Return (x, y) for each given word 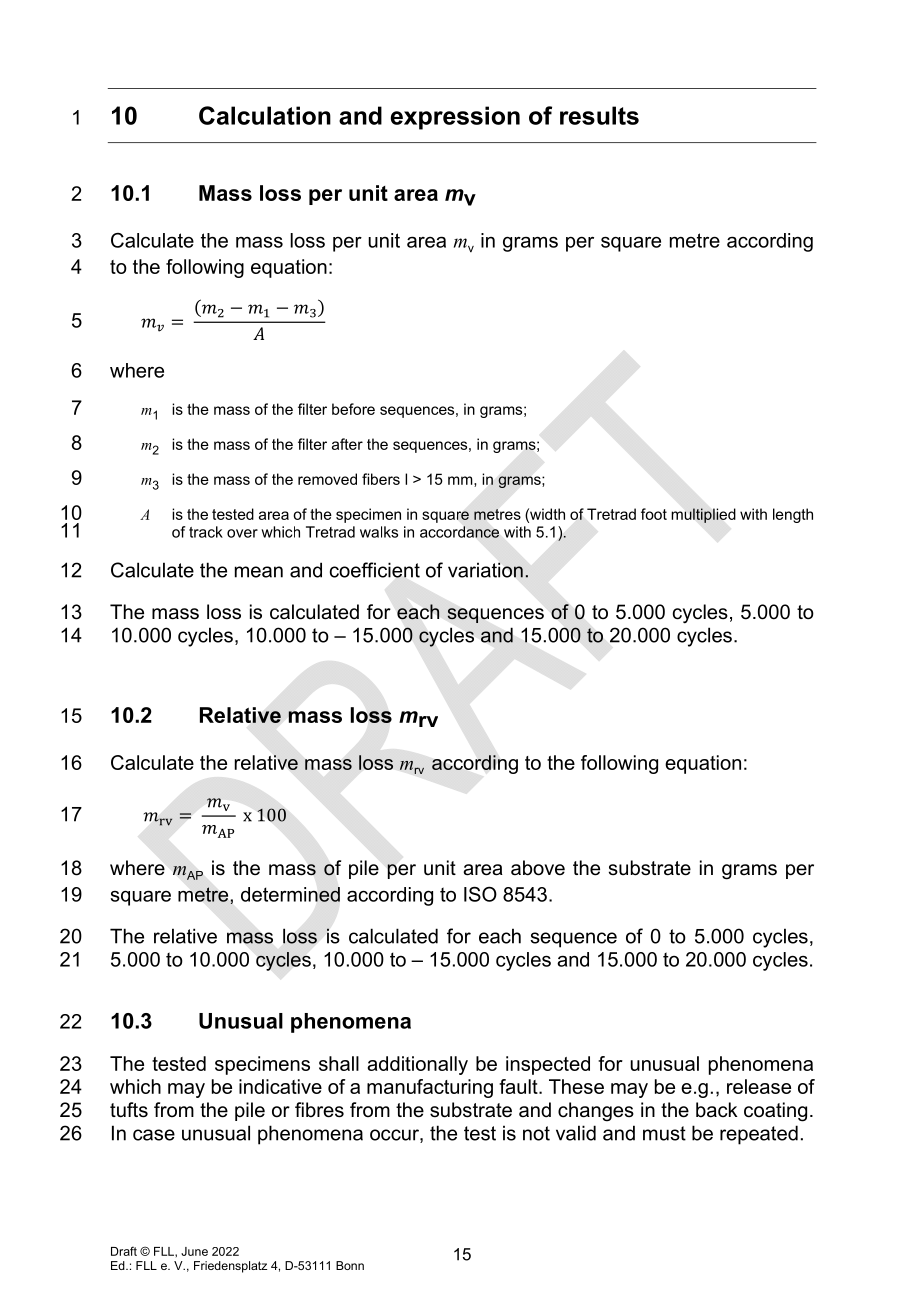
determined (290, 894)
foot (654, 514)
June (194, 1251)
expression (455, 118)
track (206, 532)
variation (485, 570)
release (759, 1086)
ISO (480, 894)
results (599, 115)
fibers (381, 479)
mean (259, 572)
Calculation (265, 115)
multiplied (703, 515)
